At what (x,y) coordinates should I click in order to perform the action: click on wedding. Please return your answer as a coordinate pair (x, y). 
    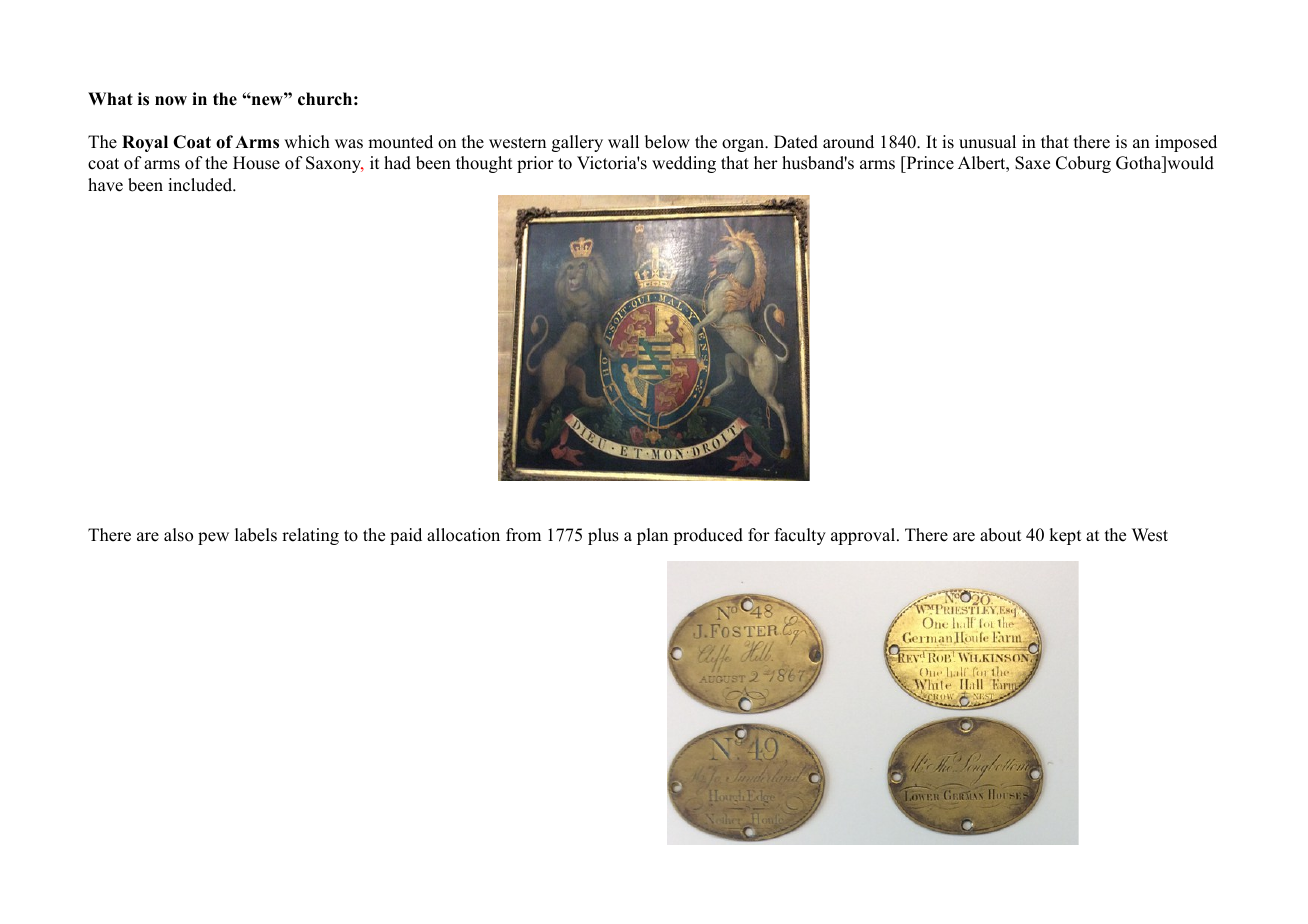
    Looking at the image, I should click on (684, 164).
